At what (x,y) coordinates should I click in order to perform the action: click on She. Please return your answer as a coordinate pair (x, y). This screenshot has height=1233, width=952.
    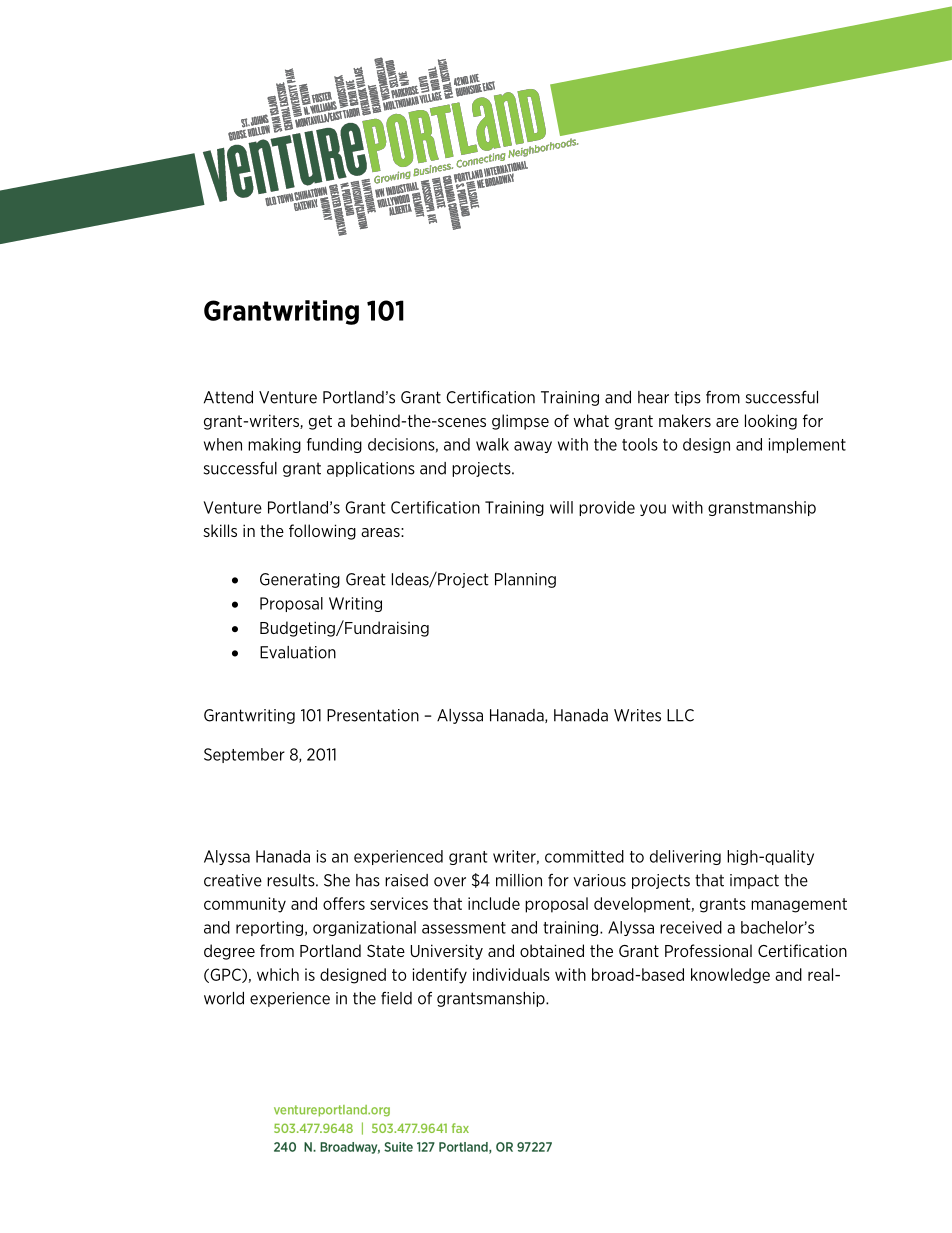
    Looking at the image, I should click on (337, 880).
